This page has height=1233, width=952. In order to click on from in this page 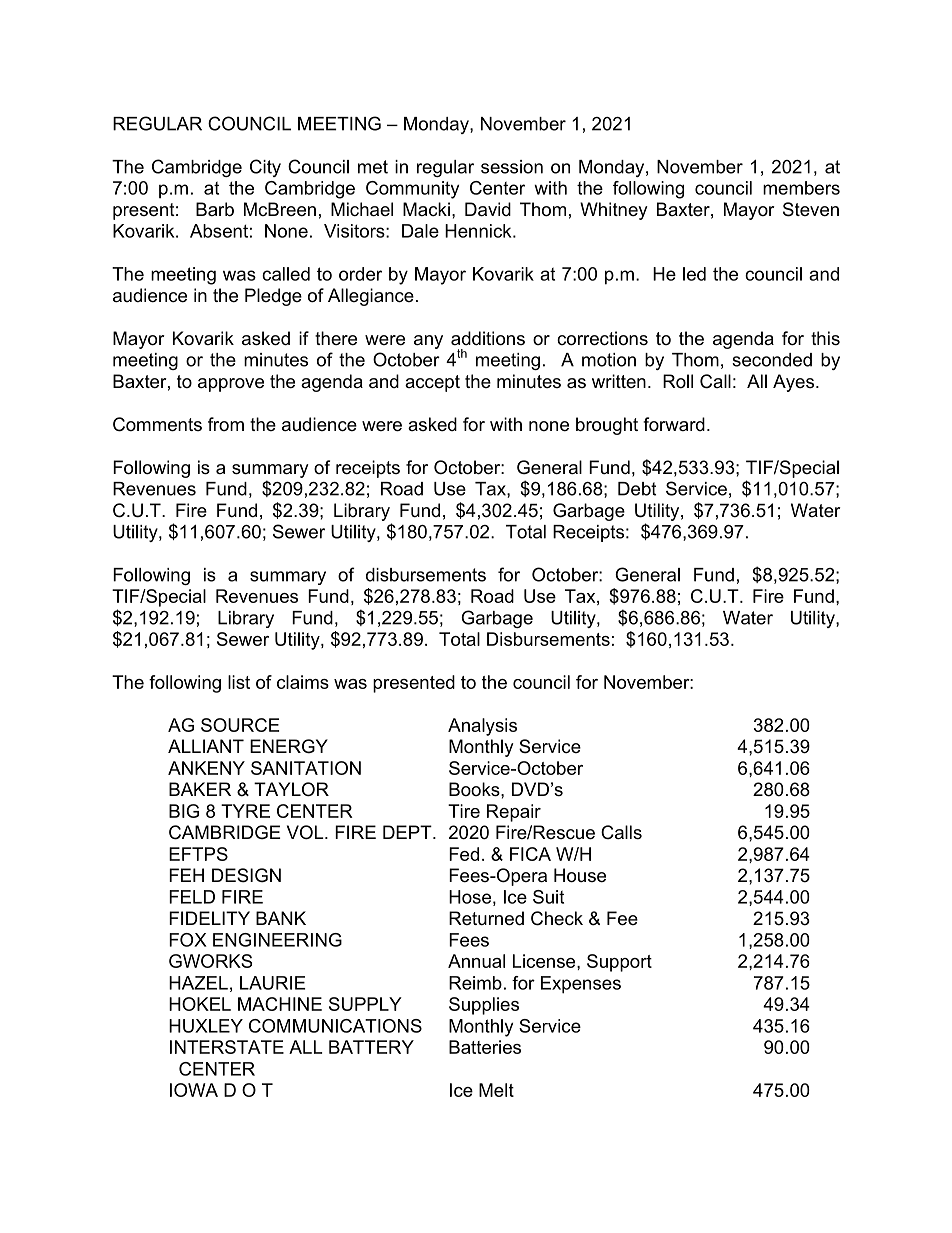, I will do `click(226, 424)`.
